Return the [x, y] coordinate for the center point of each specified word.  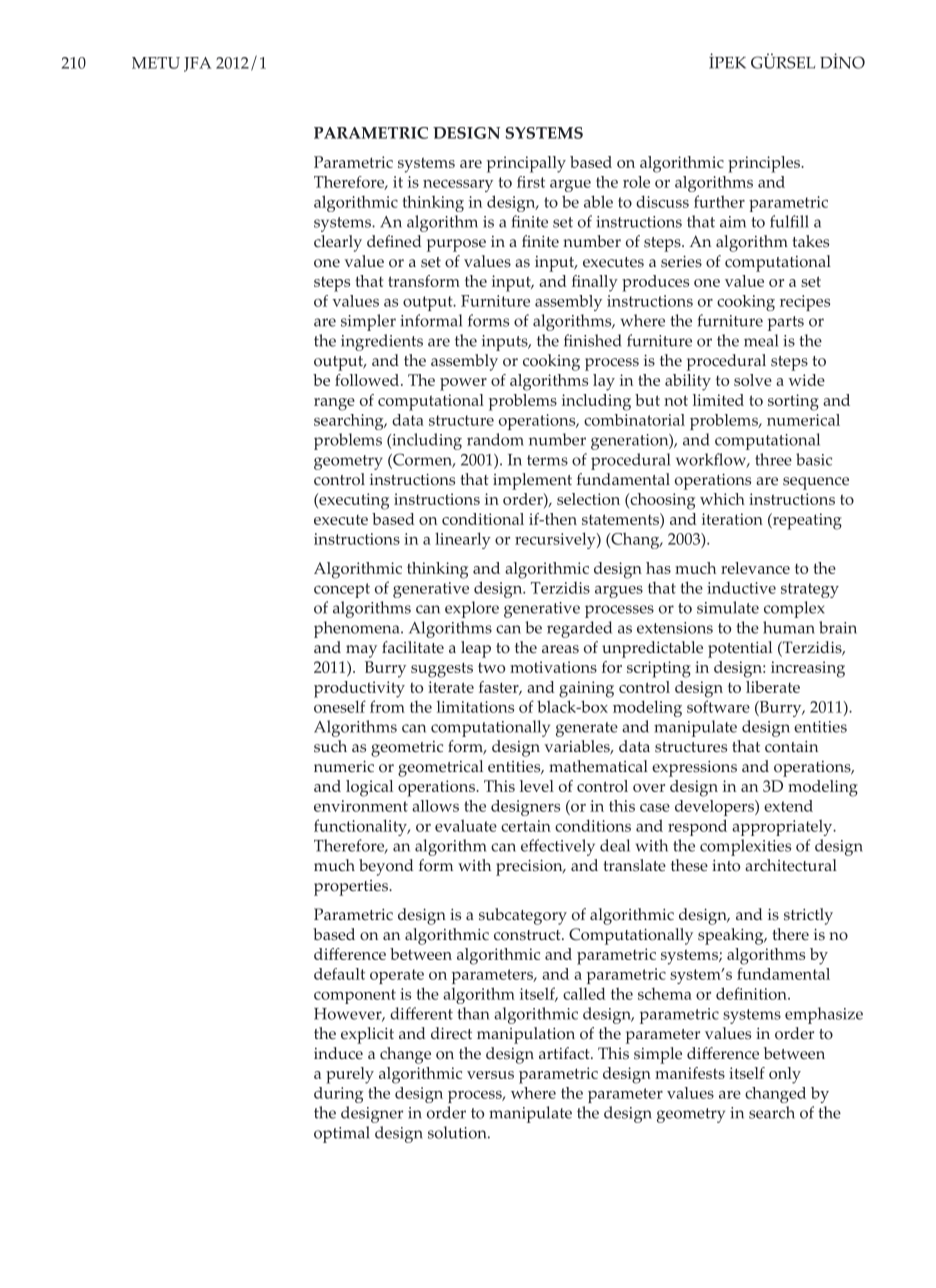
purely [350, 1075]
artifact [565, 1053]
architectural [791, 865]
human [789, 627]
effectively [558, 847]
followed [368, 380]
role [636, 182]
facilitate [413, 647]
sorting [793, 402]
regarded [579, 629]
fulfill [789, 221]
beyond [386, 867]
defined [394, 241]
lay [604, 382]
